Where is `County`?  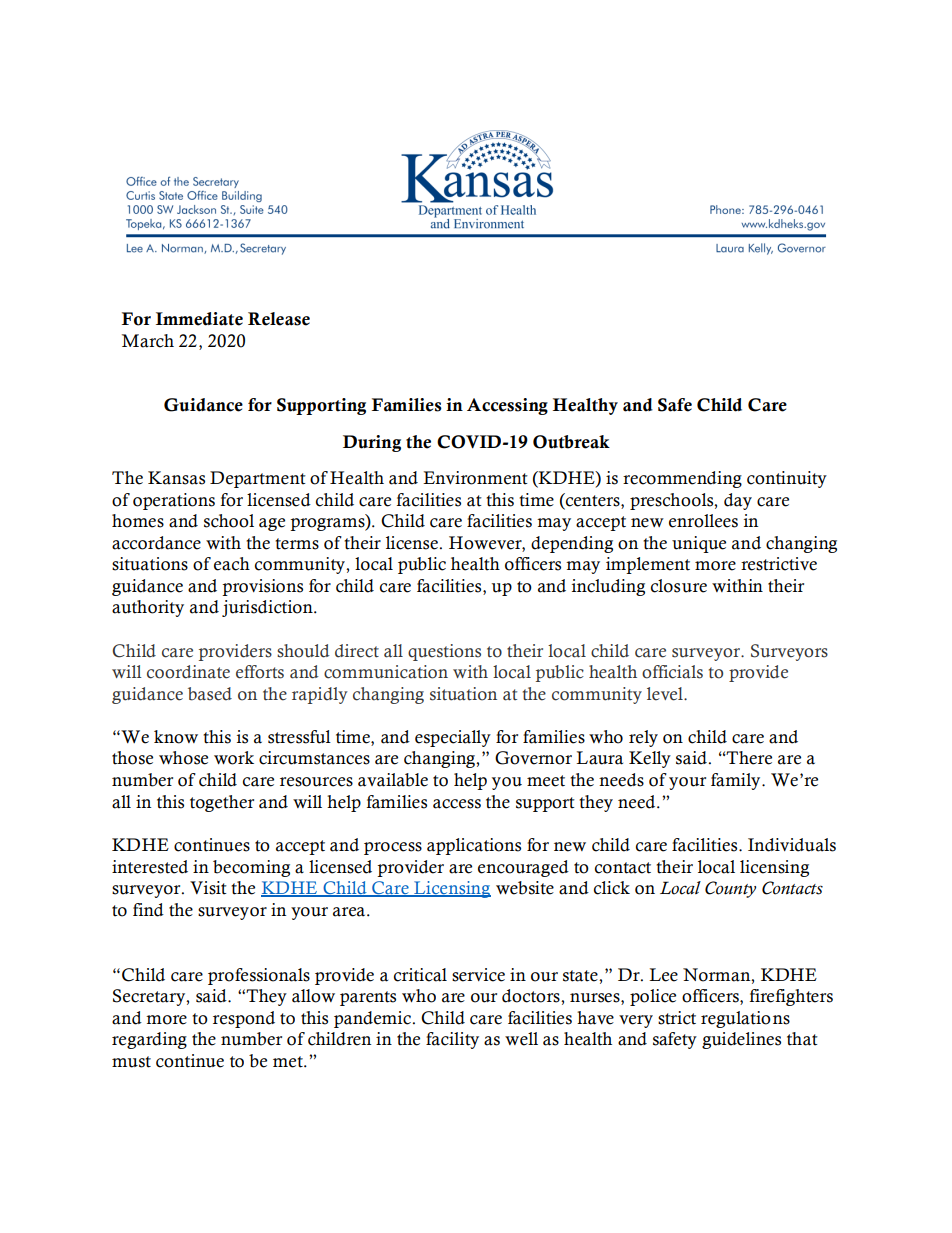
County is located at coordinates (730, 889).
